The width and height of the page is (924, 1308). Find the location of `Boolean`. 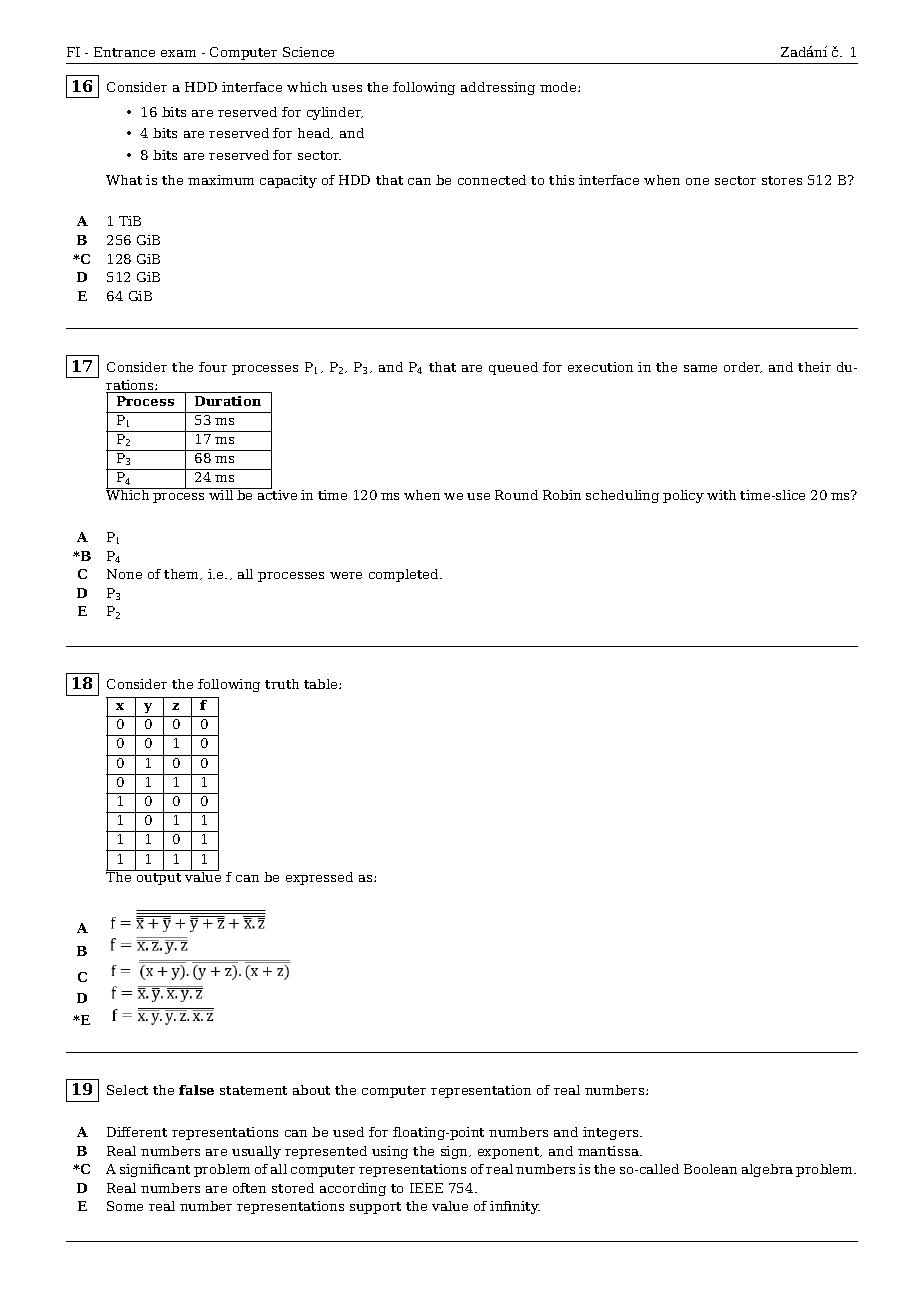

Boolean is located at coordinates (710, 1169).
